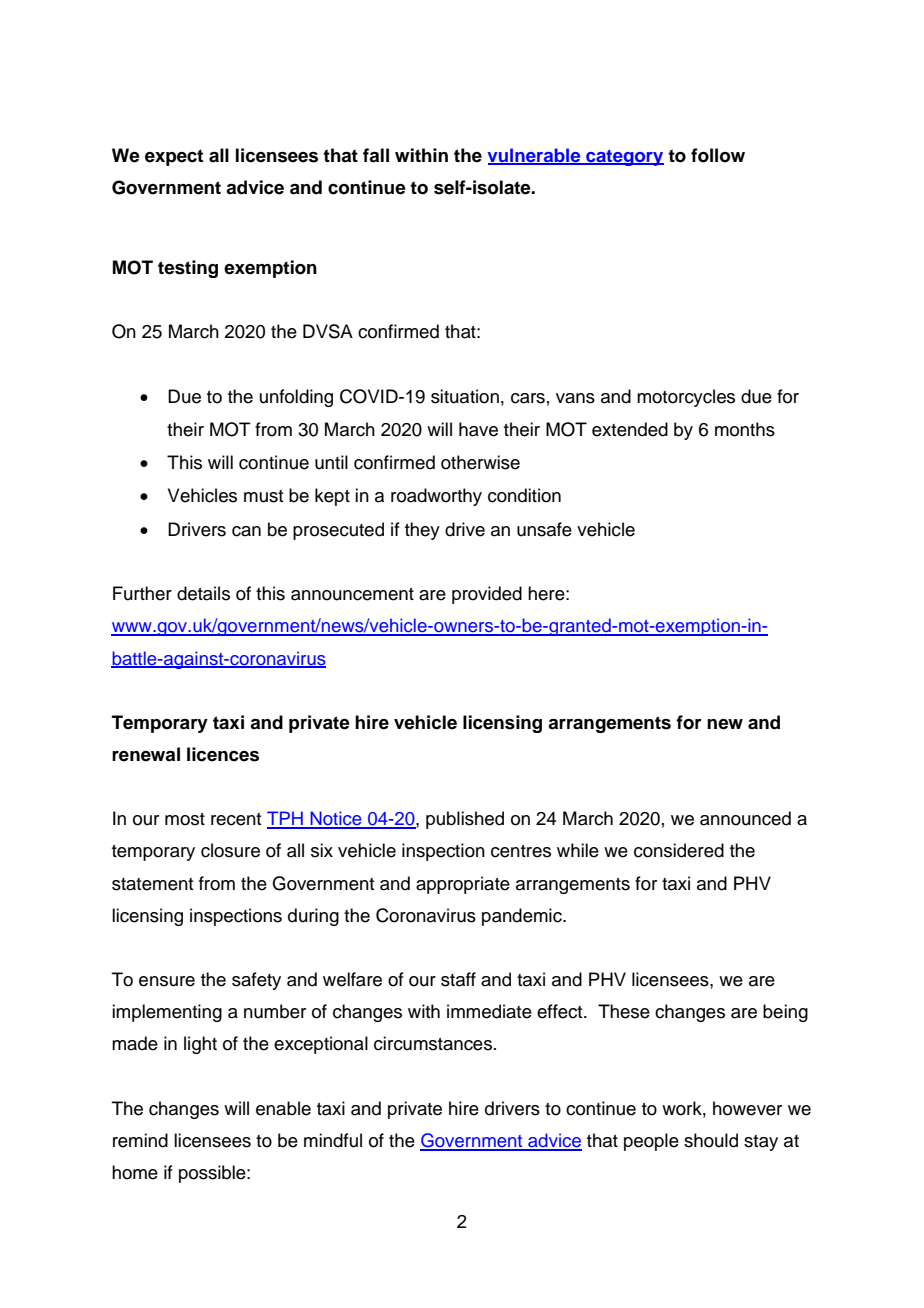  What do you see at coordinates (422, 531) in the image?
I see `they` at bounding box center [422, 531].
